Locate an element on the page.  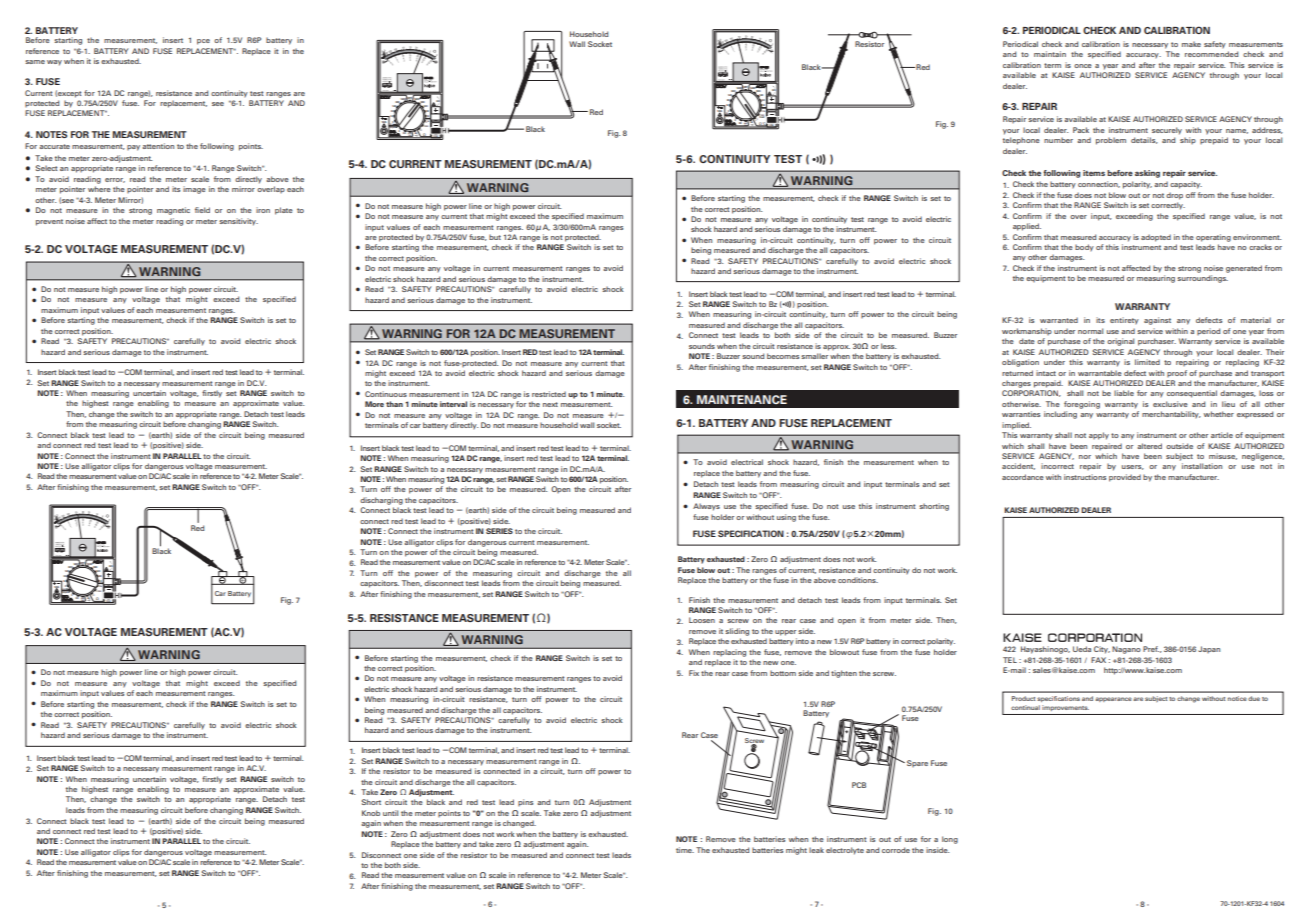
Loosen is located at coordinates (702, 620).
